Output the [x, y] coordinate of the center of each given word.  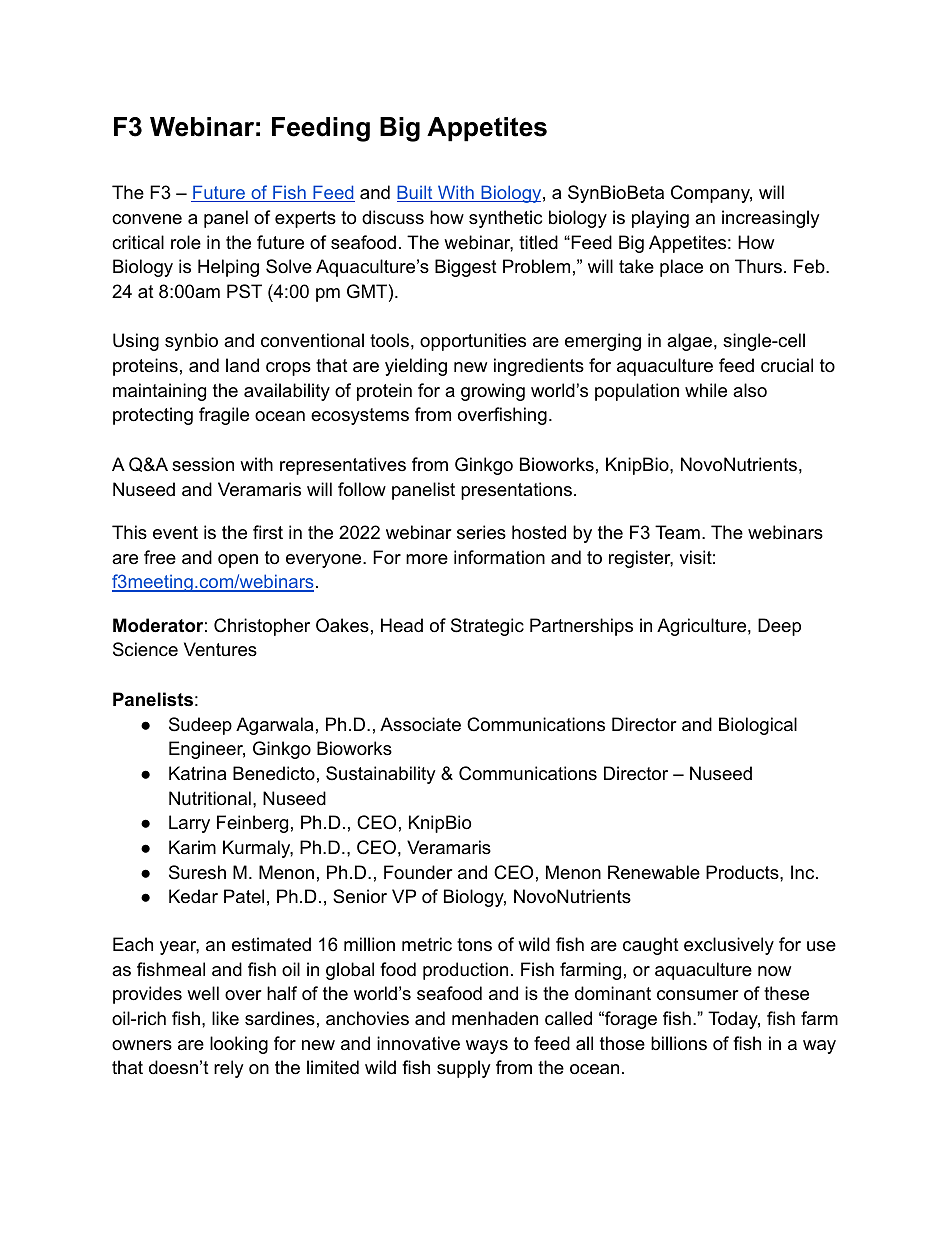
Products [742, 872]
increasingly [771, 219]
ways [487, 1047]
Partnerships [581, 627]
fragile [224, 416]
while [706, 390]
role [186, 242]
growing [493, 392]
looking [239, 1045]
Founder [418, 872]
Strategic [487, 627]
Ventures [220, 649]
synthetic [505, 219]
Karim [192, 847]
